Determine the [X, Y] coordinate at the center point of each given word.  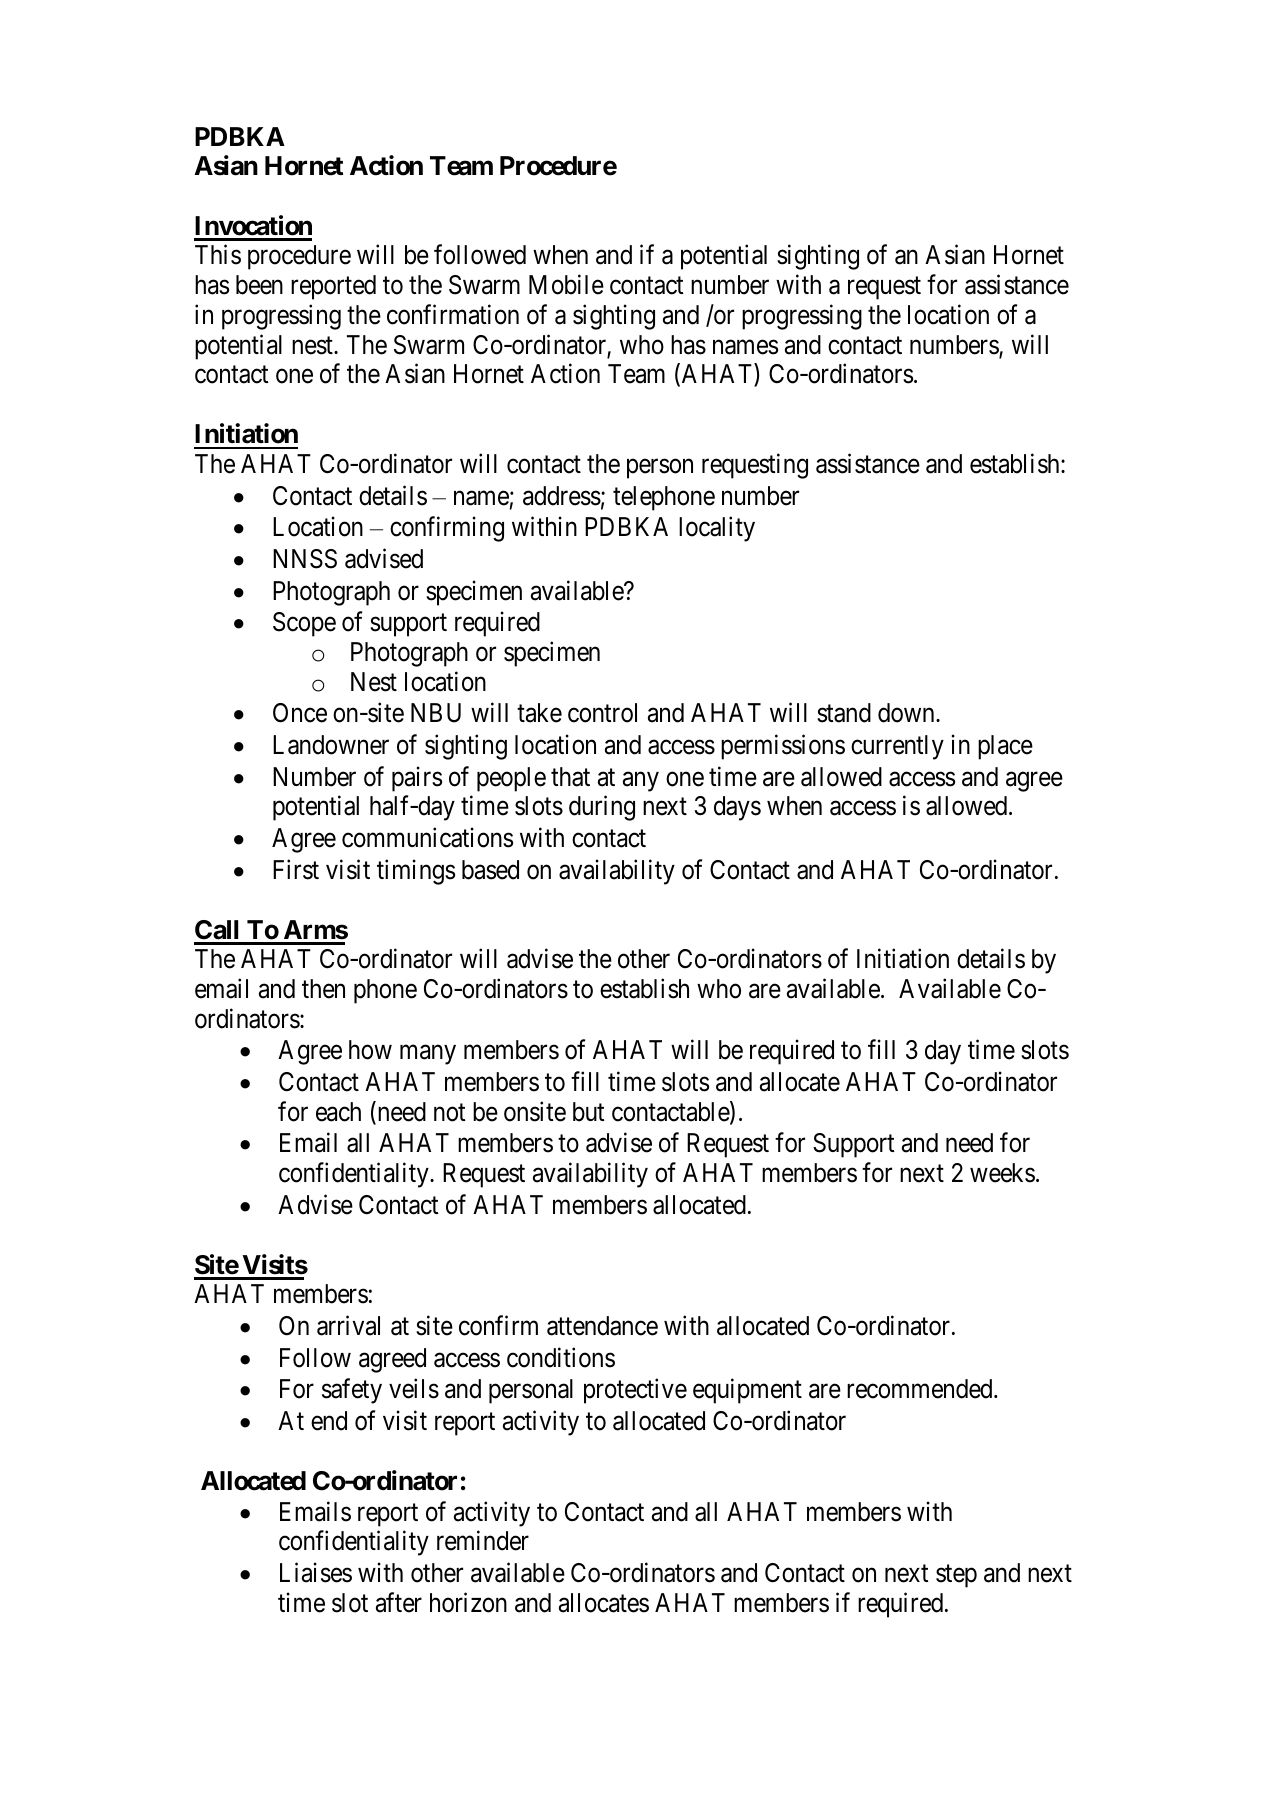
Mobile [566, 284]
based [490, 870]
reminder [483, 1541]
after [399, 1603]
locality [717, 529]
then [323, 989]
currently [897, 747]
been [259, 285]
